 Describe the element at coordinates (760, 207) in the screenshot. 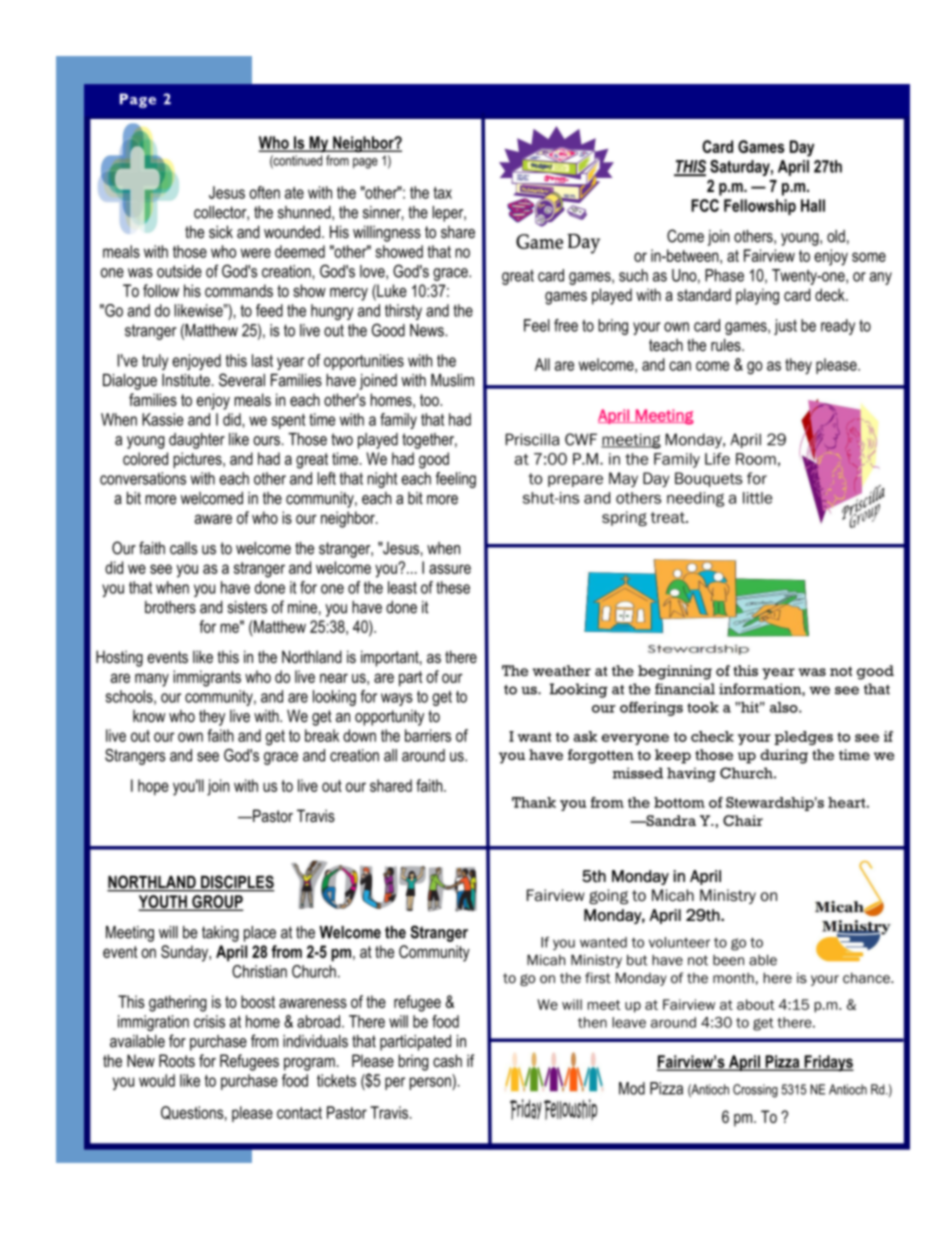

I see `Fellowship` at that location.
